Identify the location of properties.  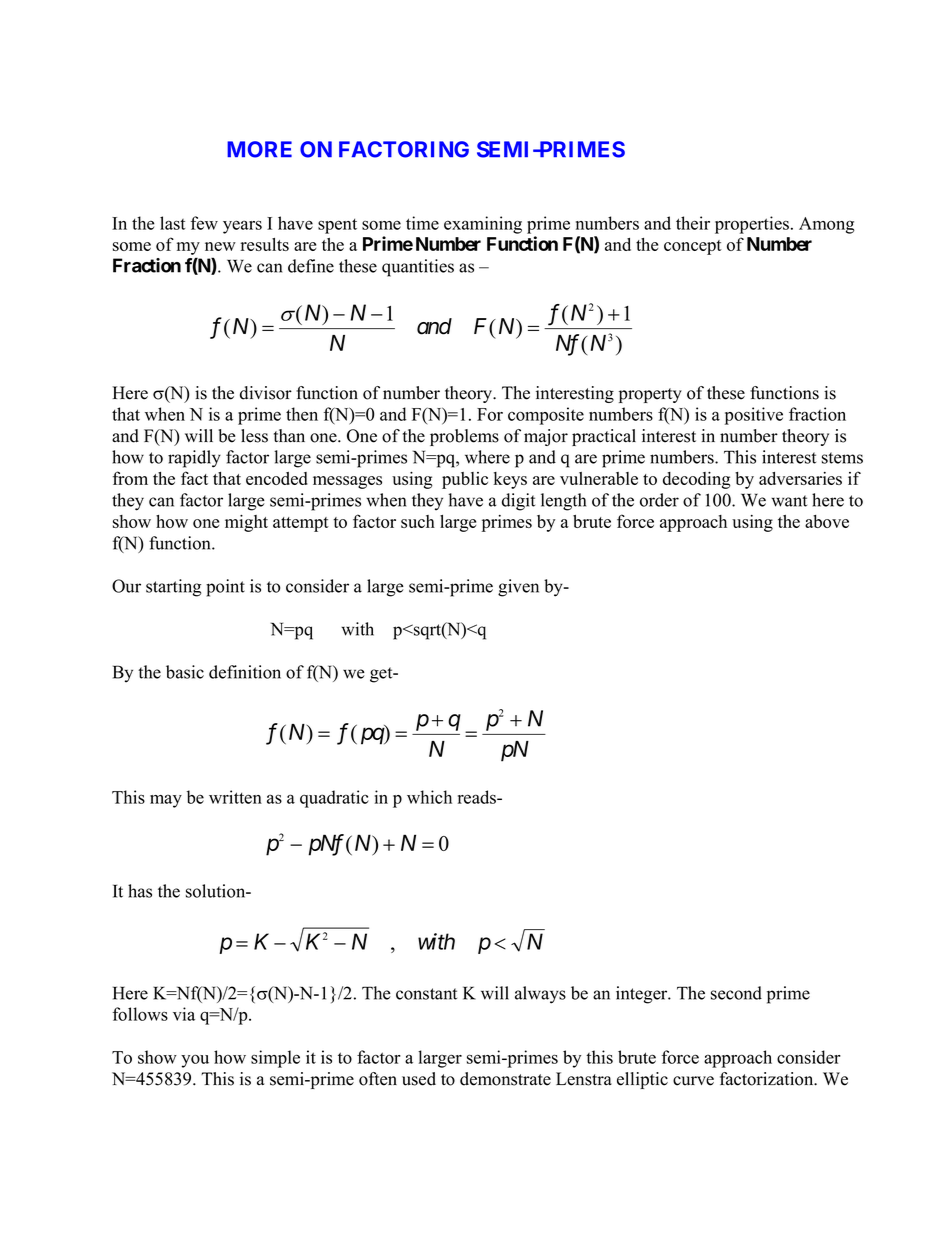
(752, 225).
